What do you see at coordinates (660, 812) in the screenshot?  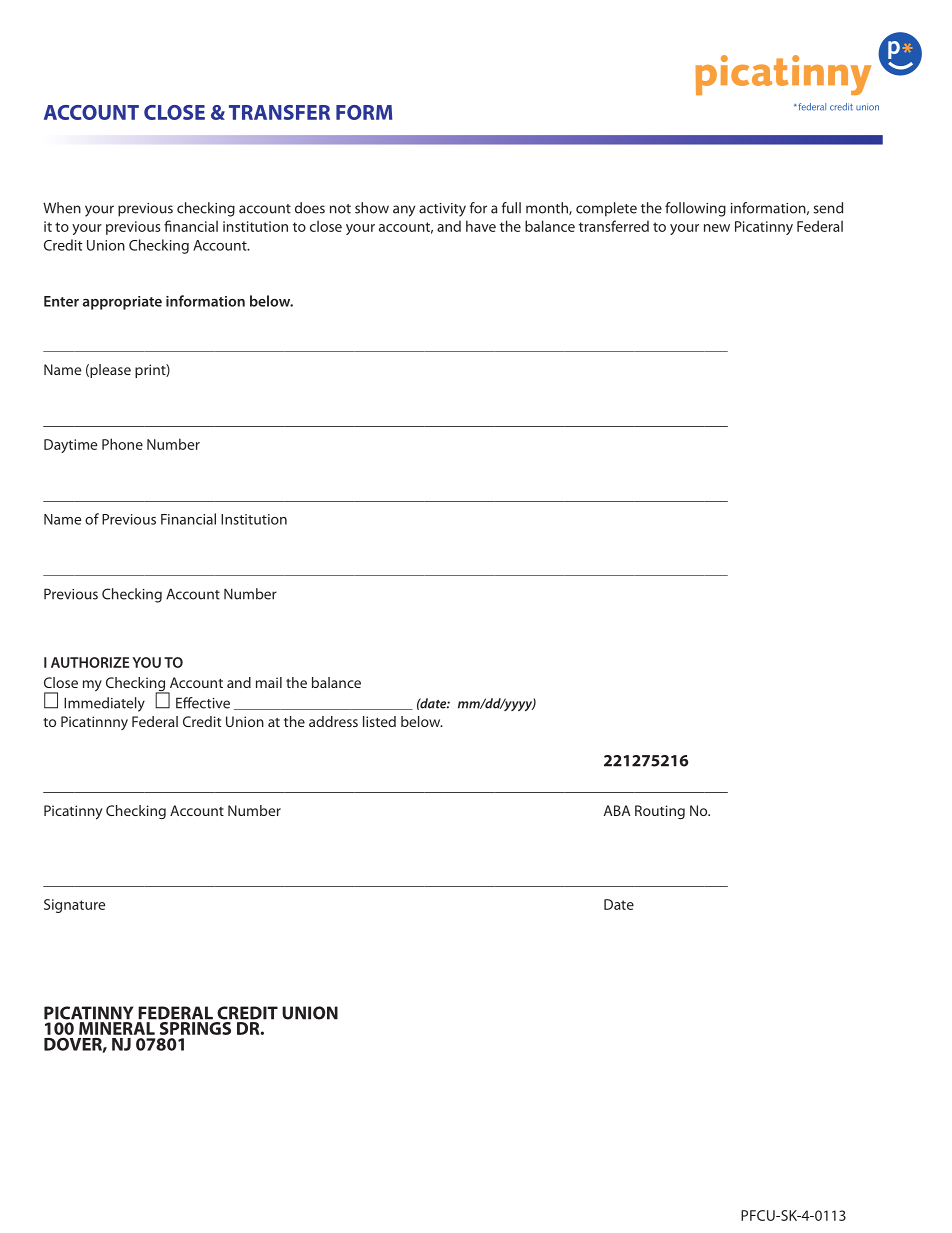 I see `Routing` at bounding box center [660, 812].
